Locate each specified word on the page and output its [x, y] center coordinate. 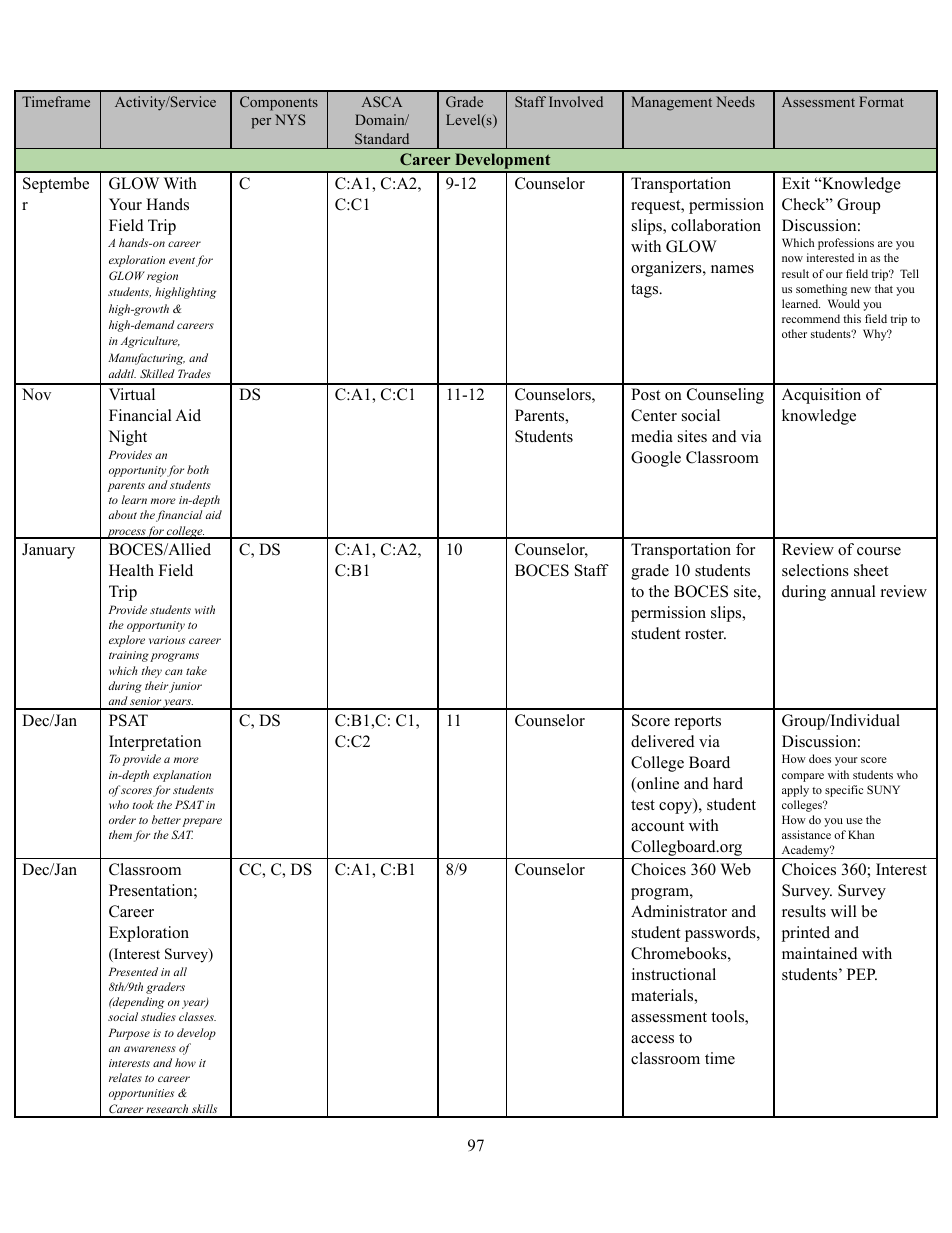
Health [131, 570]
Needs [735, 101]
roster [705, 634]
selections [815, 570]
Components [279, 103]
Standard [382, 138]
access [652, 1039]
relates [125, 1077]
